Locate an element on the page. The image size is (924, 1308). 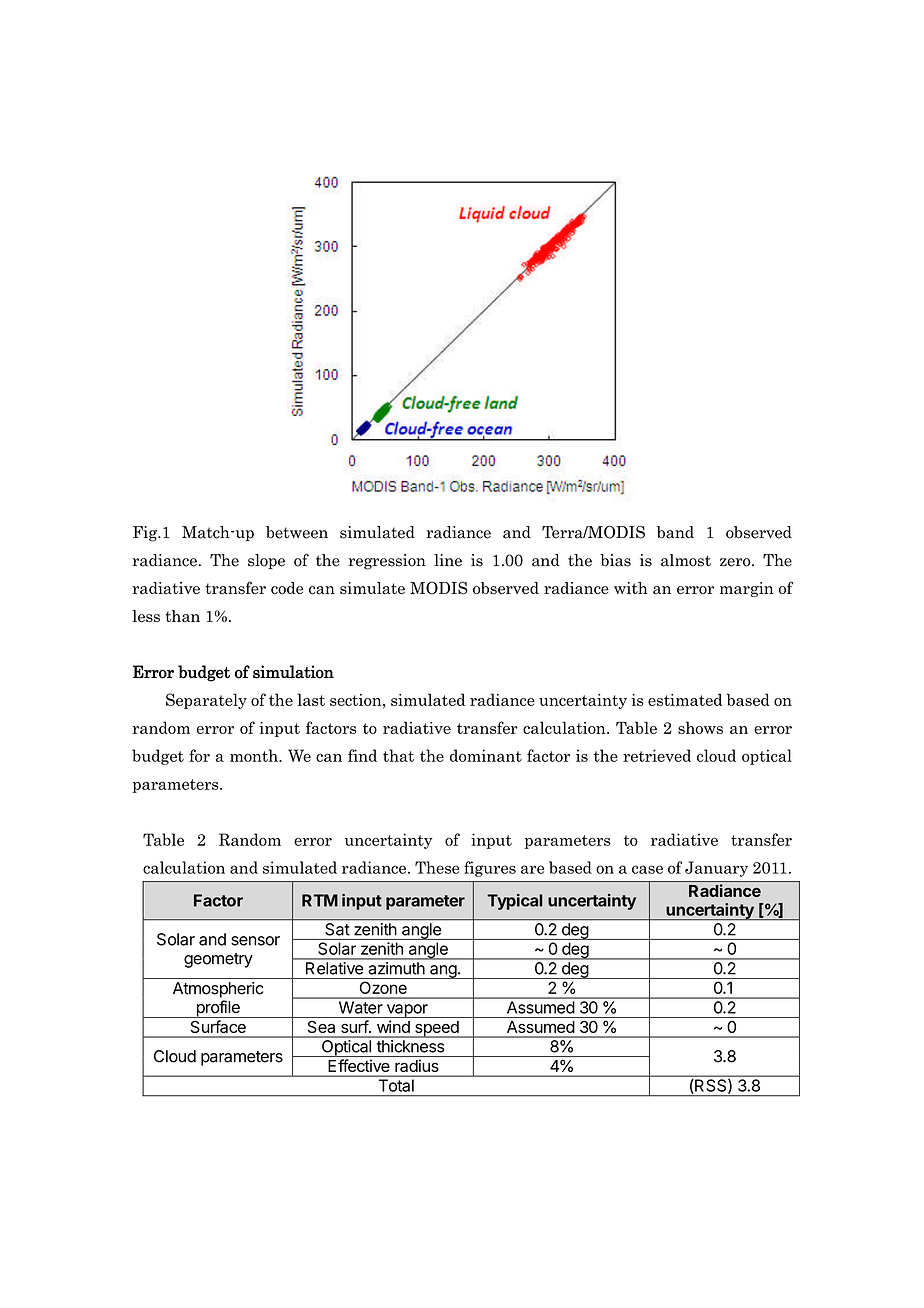
speed is located at coordinates (437, 1029).
